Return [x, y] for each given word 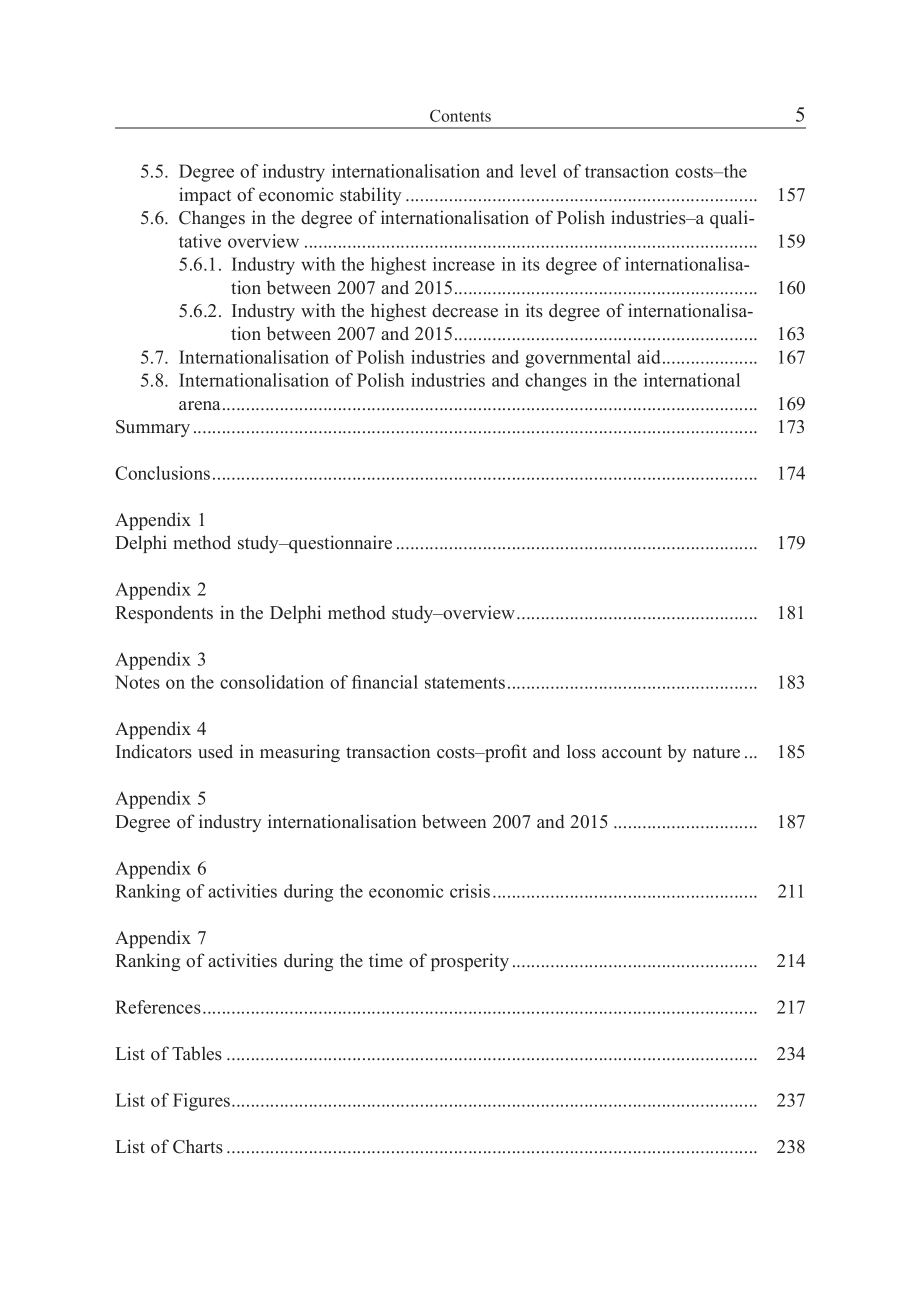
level [538, 171]
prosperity [470, 962]
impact [205, 196]
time [386, 960]
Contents [460, 115]
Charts [198, 1146]
